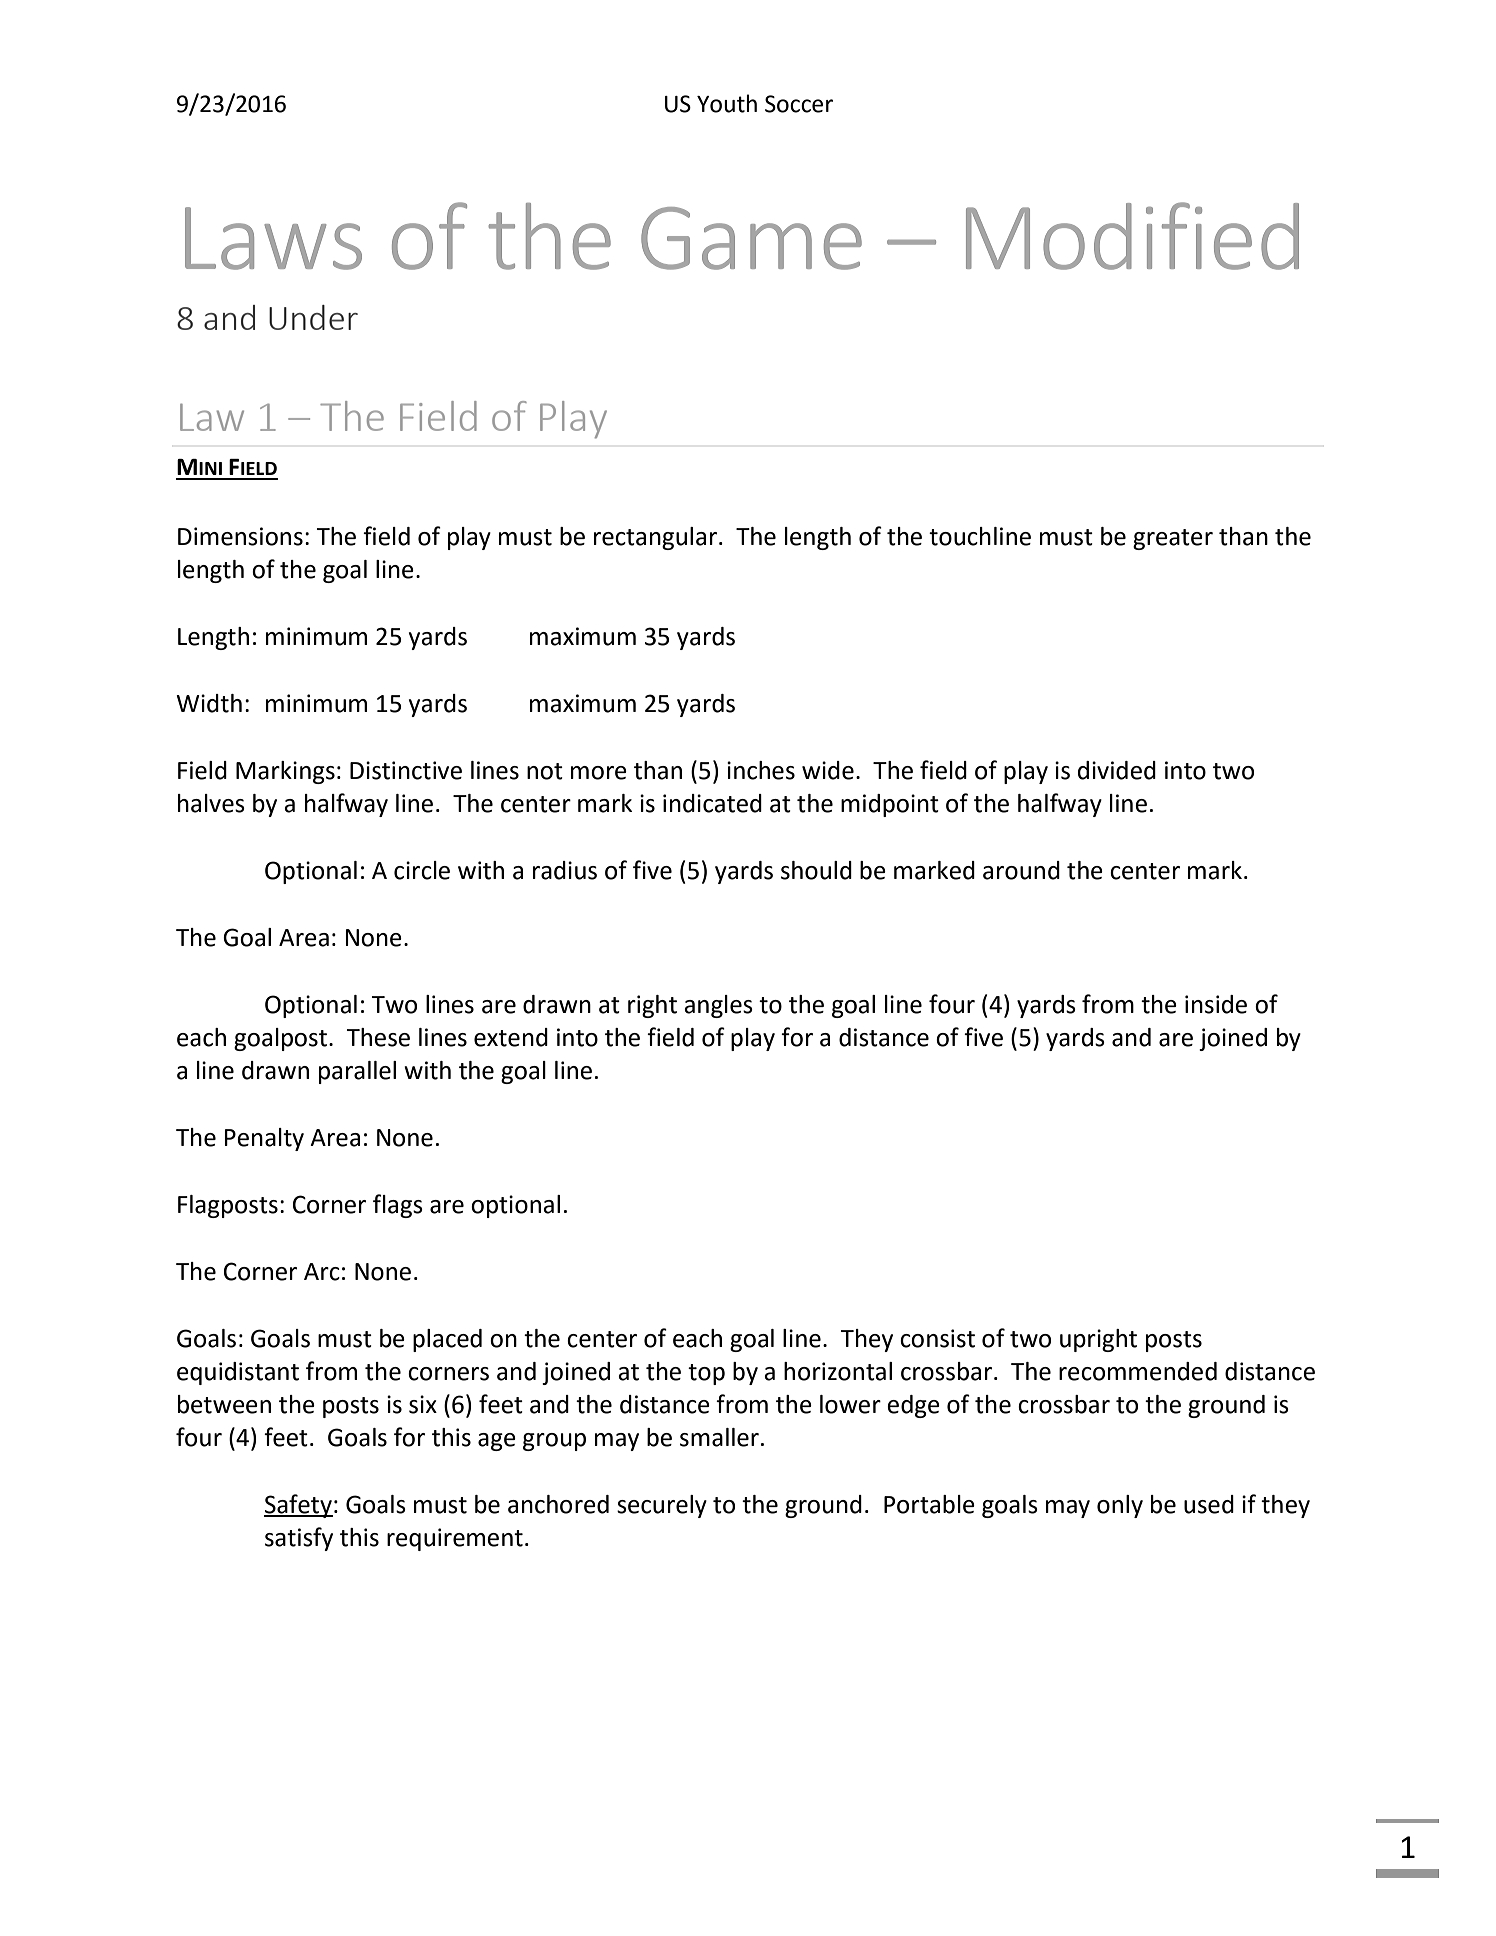 This image has width=1496, height=1936. Describe the element at coordinates (655, 538) in the image. I see `rectangular` at that location.
